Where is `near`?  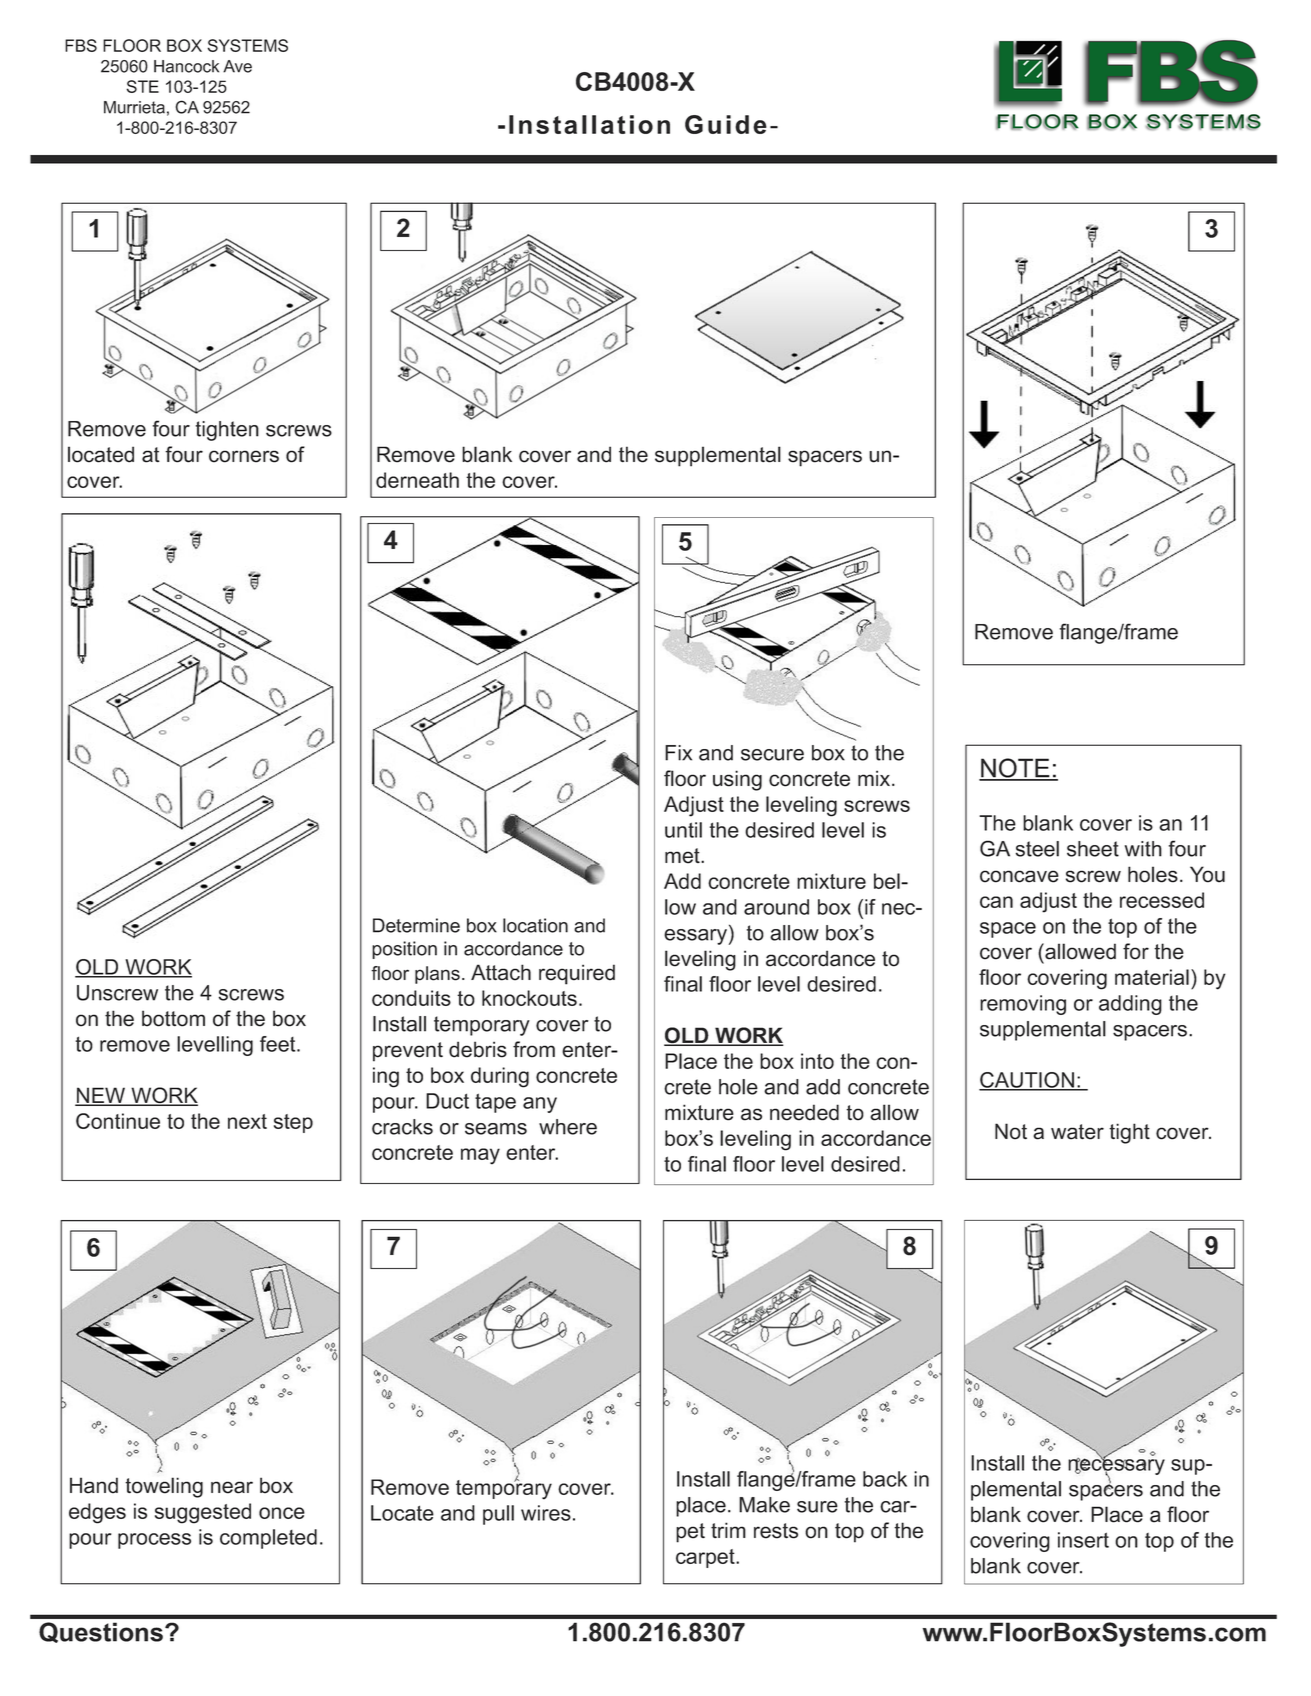
near is located at coordinates (232, 1487).
